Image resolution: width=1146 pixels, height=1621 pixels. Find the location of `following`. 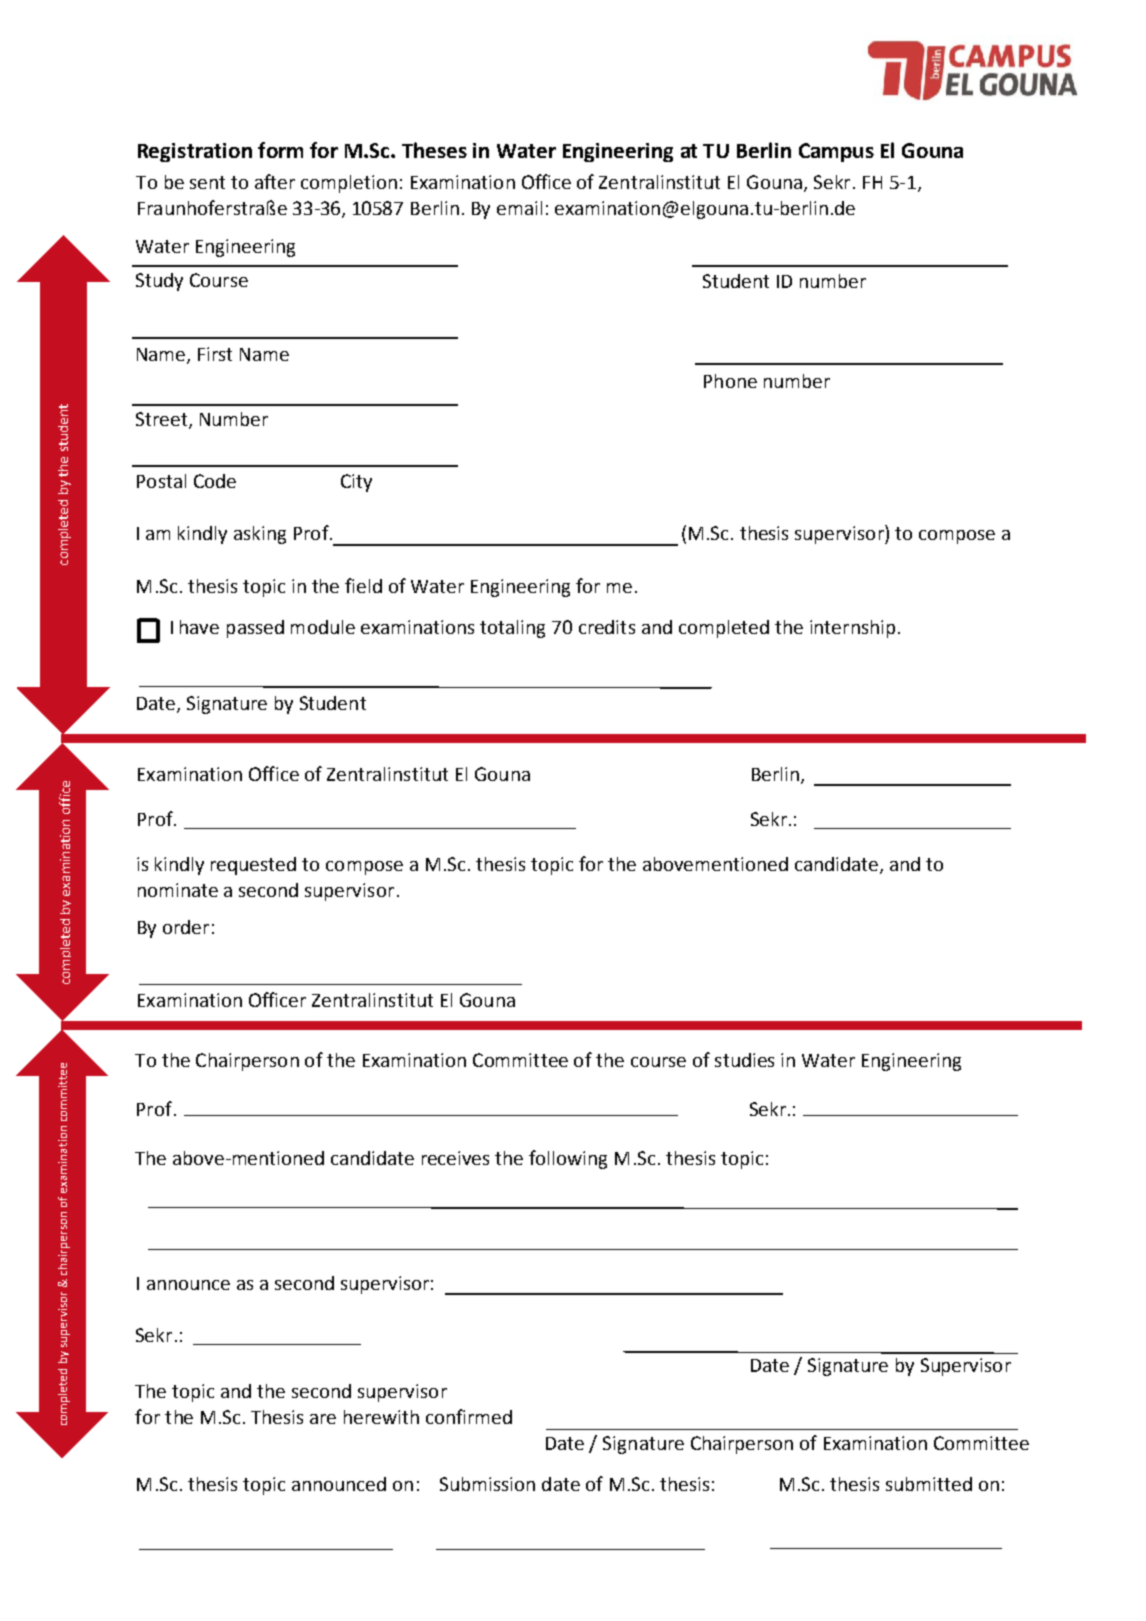

following is located at coordinates (568, 1159).
